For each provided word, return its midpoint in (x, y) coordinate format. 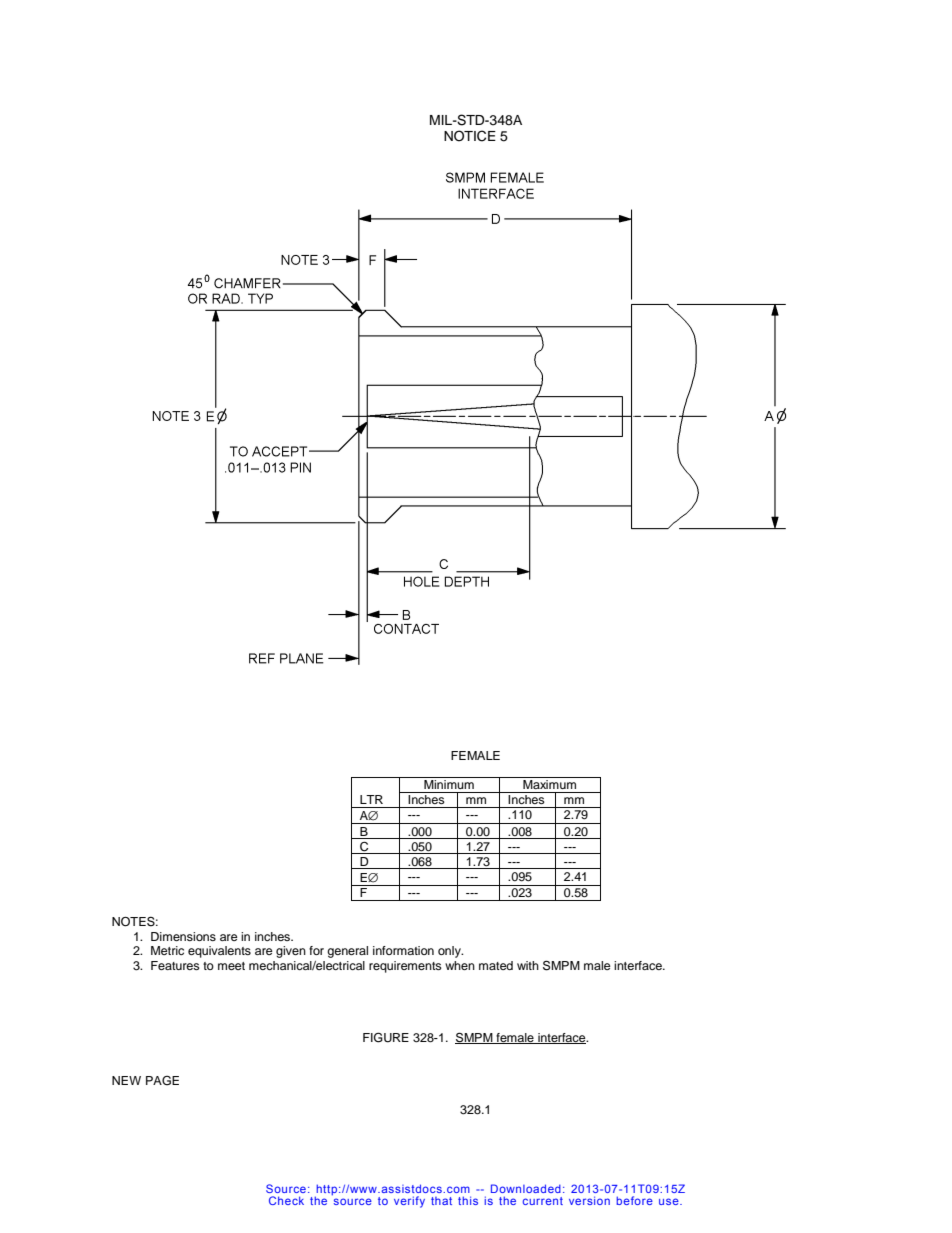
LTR (371, 799)
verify (409, 1202)
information (403, 950)
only (450, 952)
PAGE (162, 1081)
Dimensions (183, 936)
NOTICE (470, 136)
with (528, 965)
